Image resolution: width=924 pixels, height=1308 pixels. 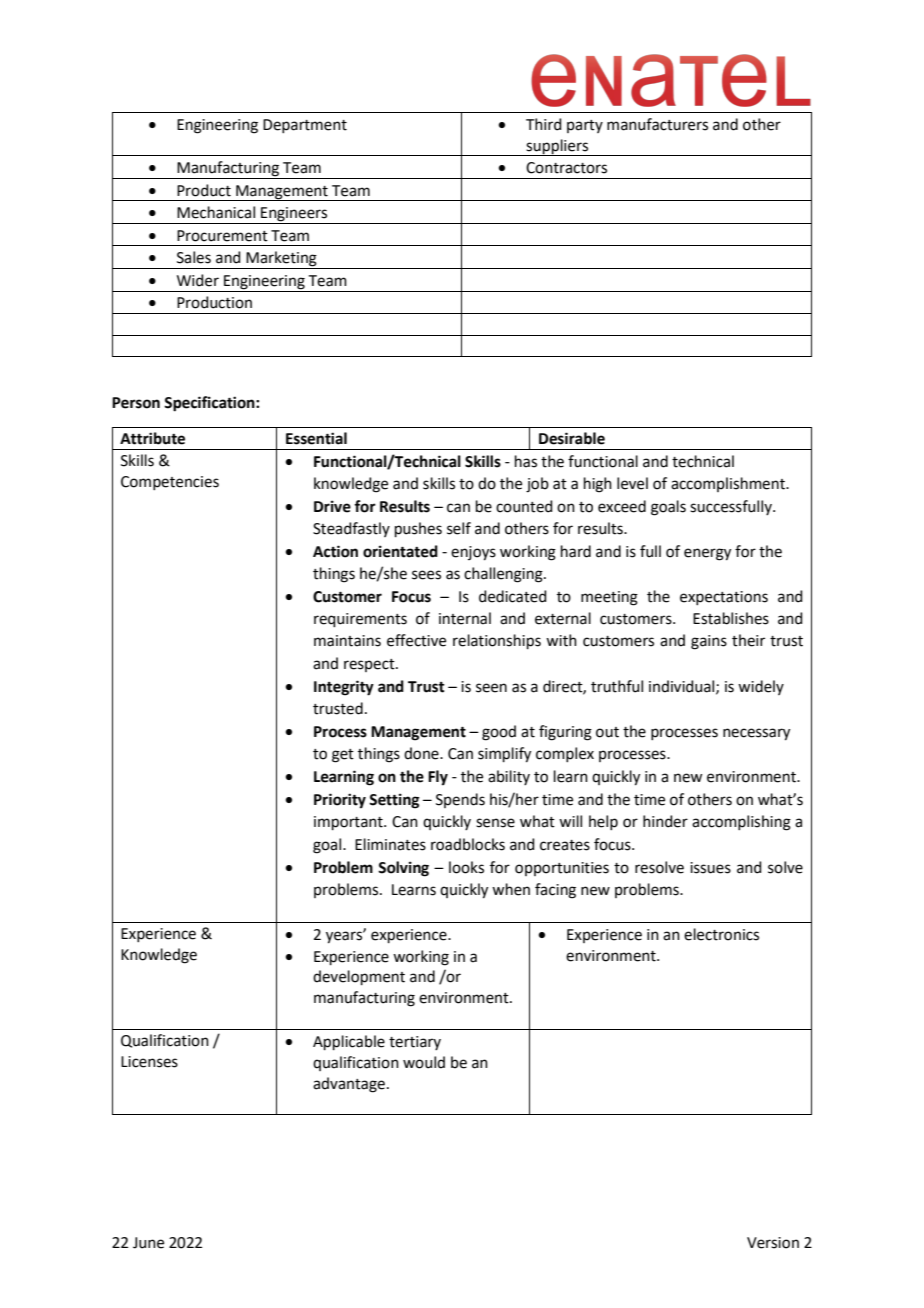 What do you see at coordinates (657, 124) in the screenshot?
I see `manufacturers` at bounding box center [657, 124].
